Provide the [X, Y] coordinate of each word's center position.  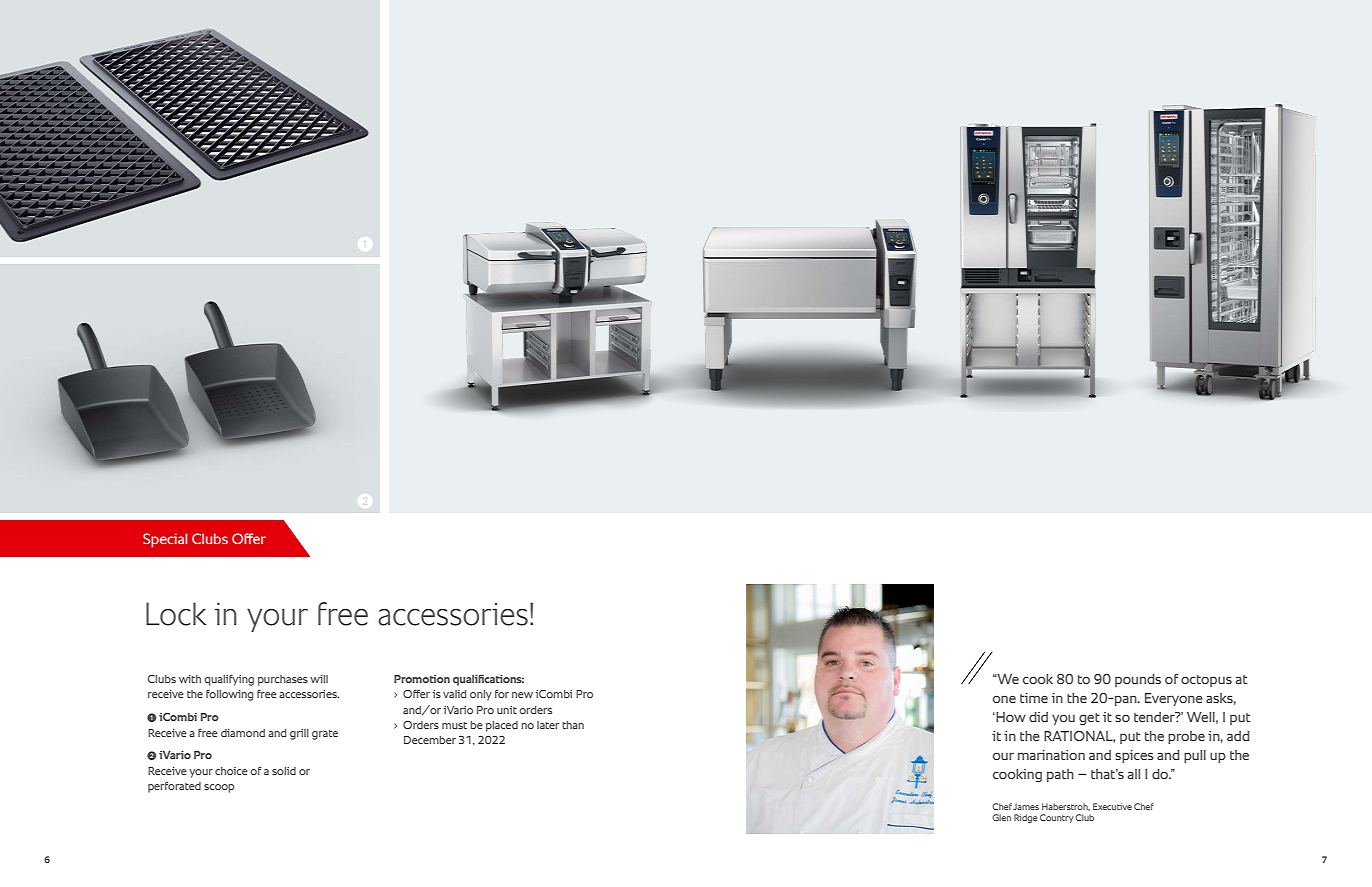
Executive [1112, 806]
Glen [1001, 817]
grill [299, 734]
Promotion [422, 679]
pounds [1138, 680]
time [1034, 698]
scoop [219, 788]
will [319, 679]
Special [165, 540]
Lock [176, 614]
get [1089, 719]
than [573, 725]
